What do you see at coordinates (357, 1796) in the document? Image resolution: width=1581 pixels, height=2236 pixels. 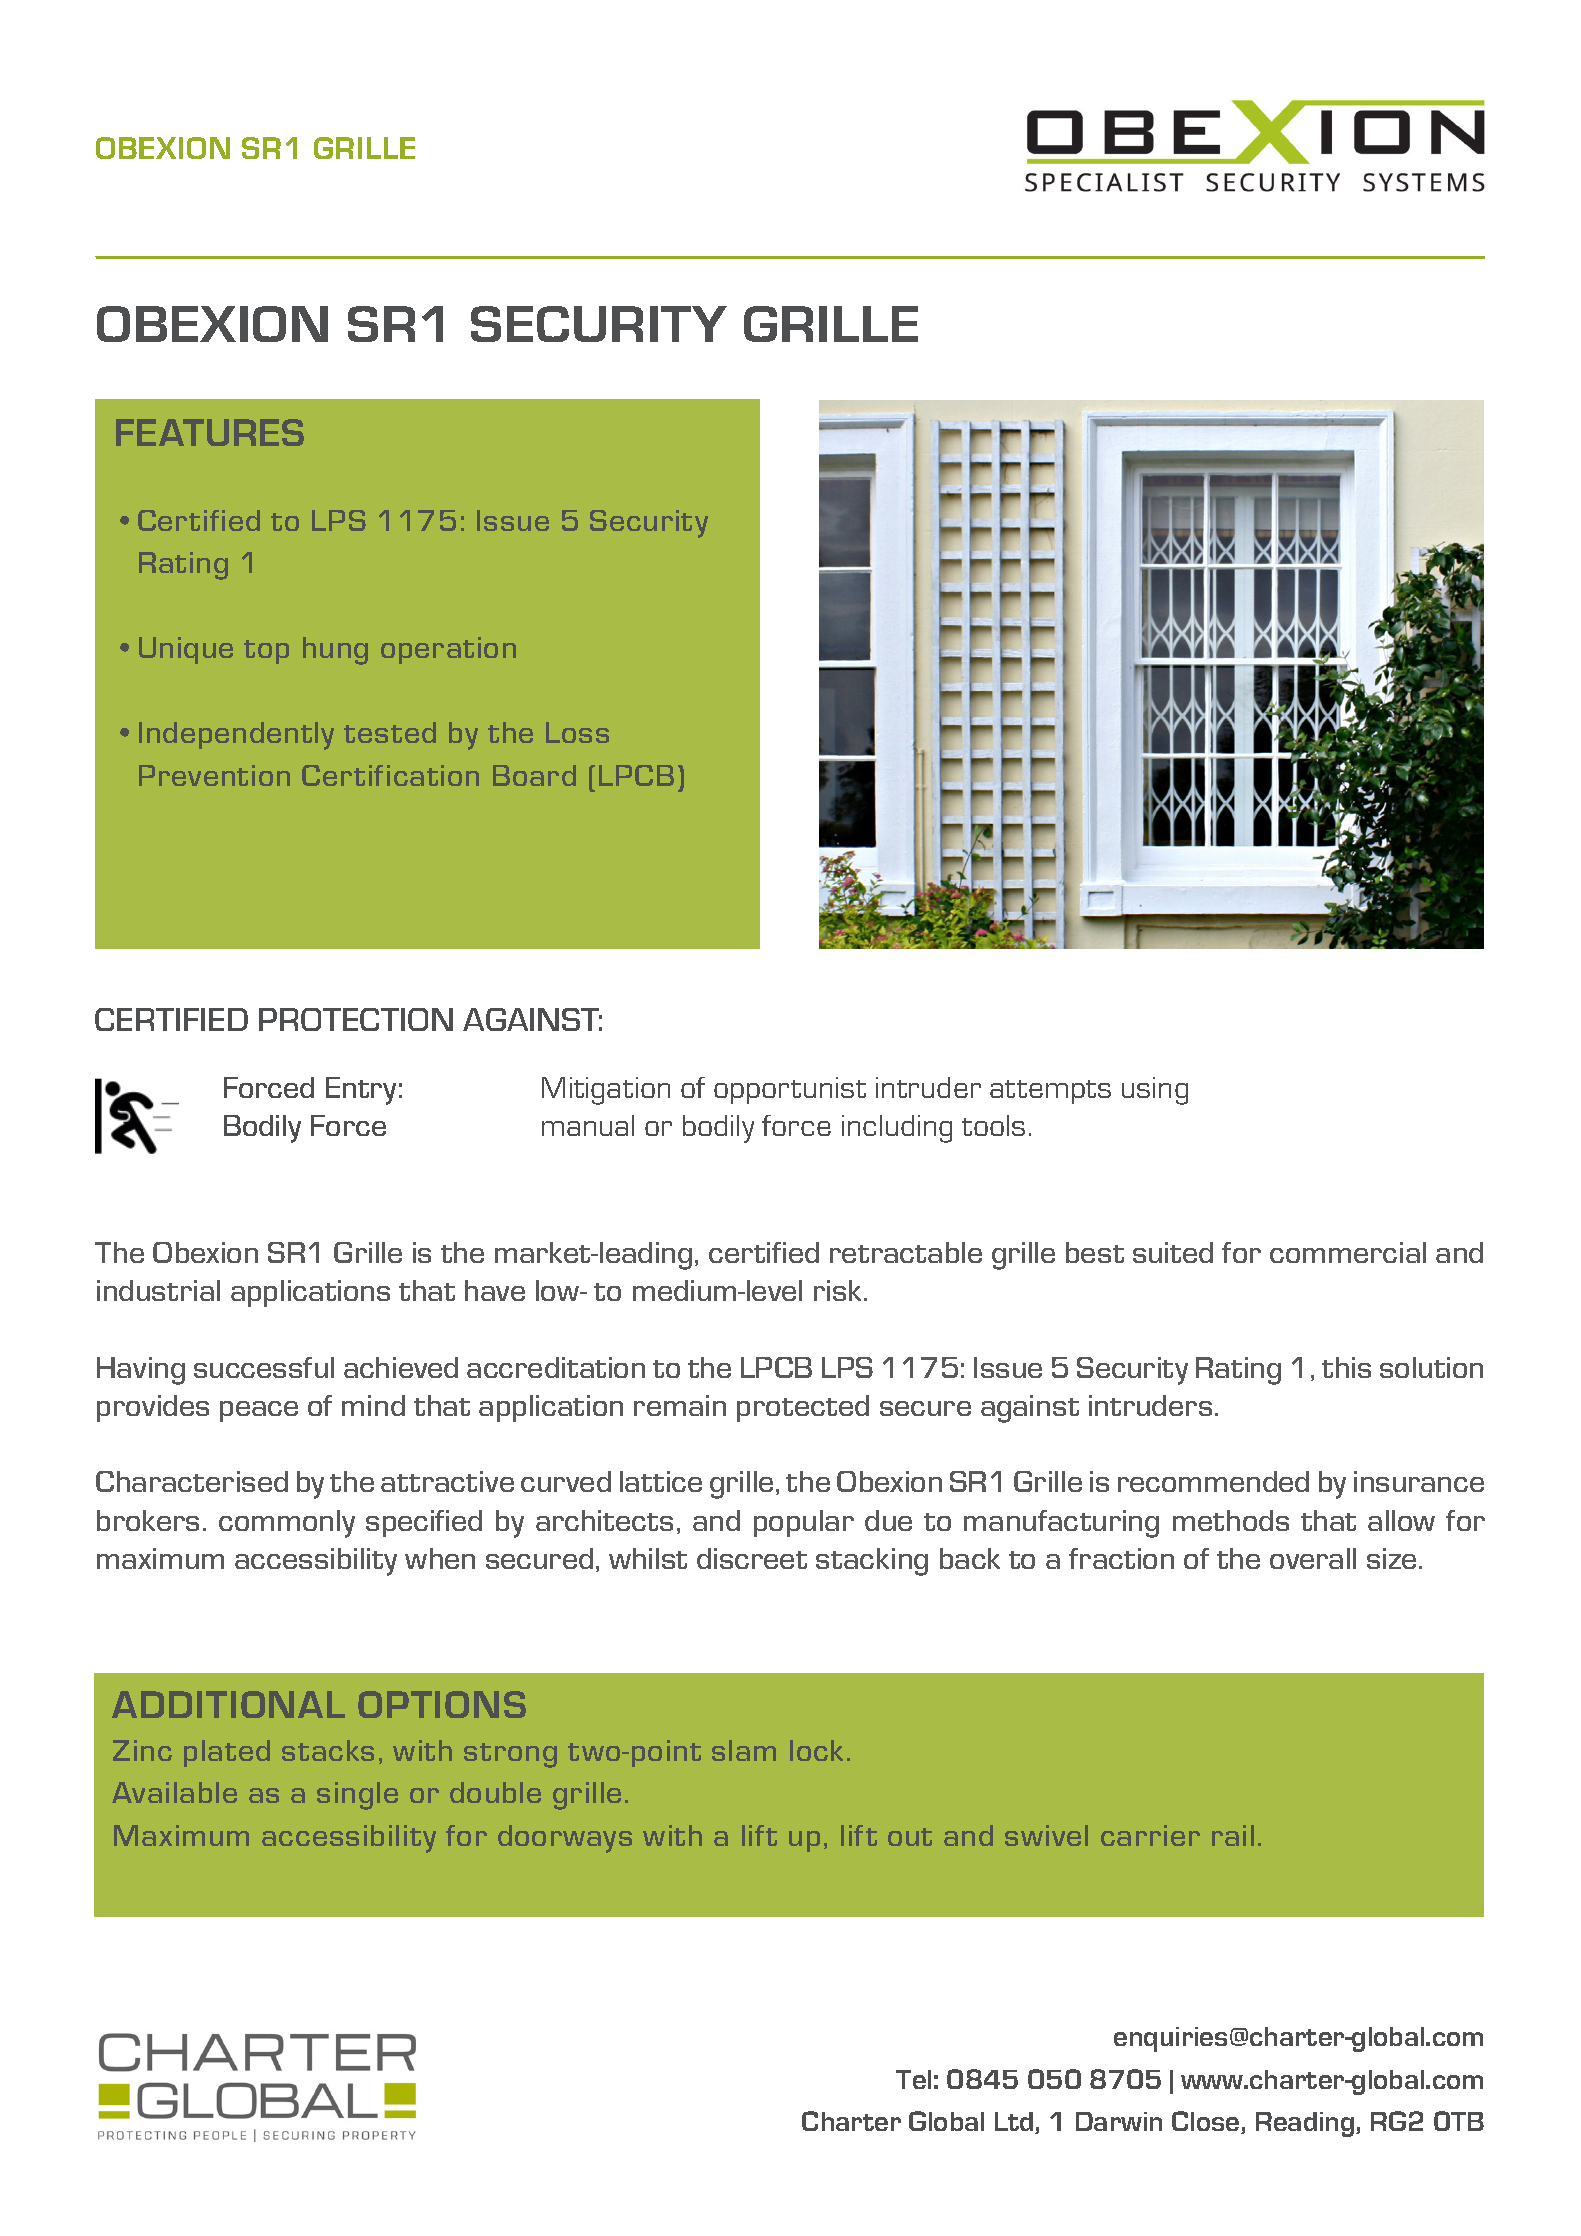 I see `single` at bounding box center [357, 1796].
